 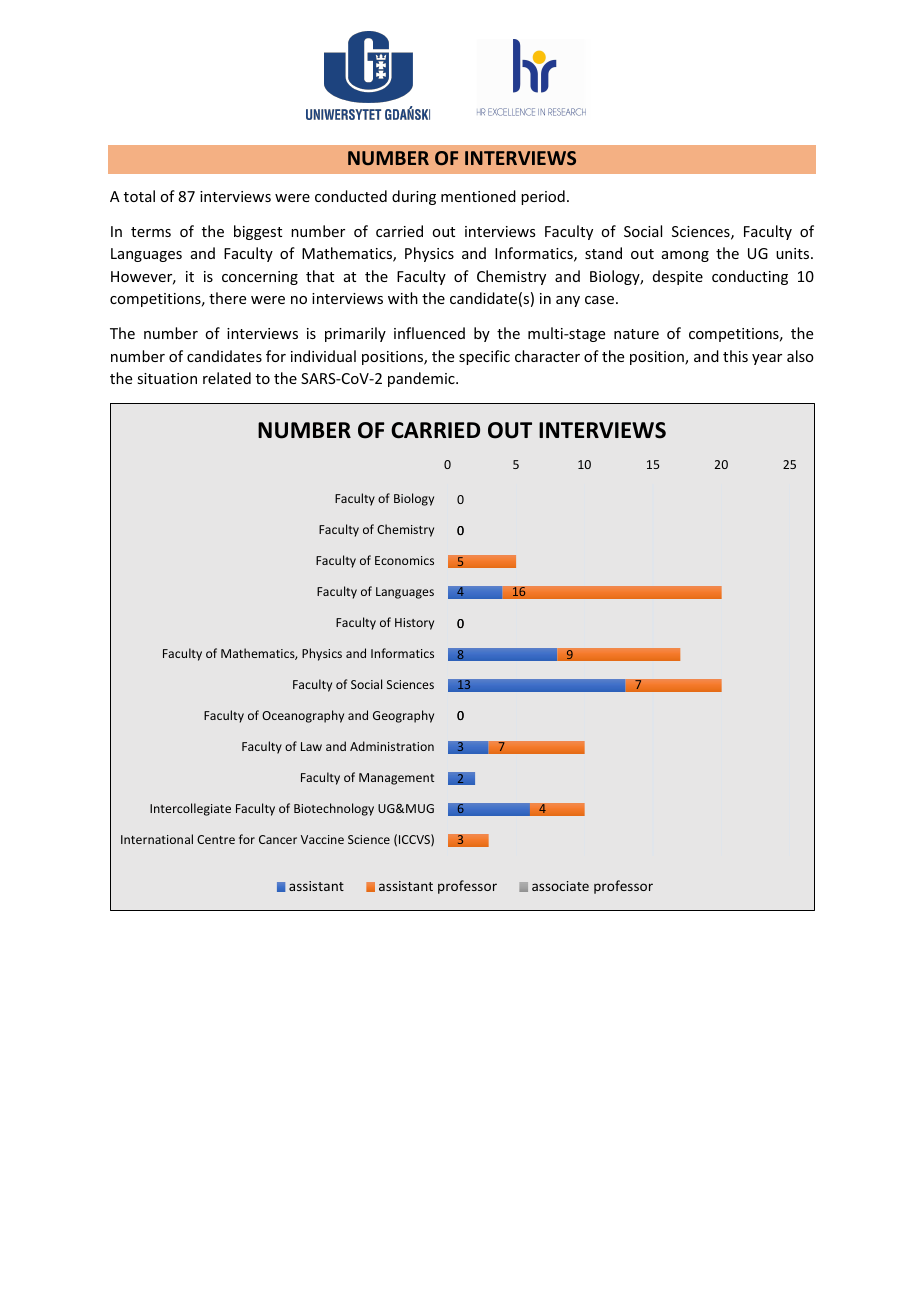 I want to click on year, so click(x=767, y=359).
